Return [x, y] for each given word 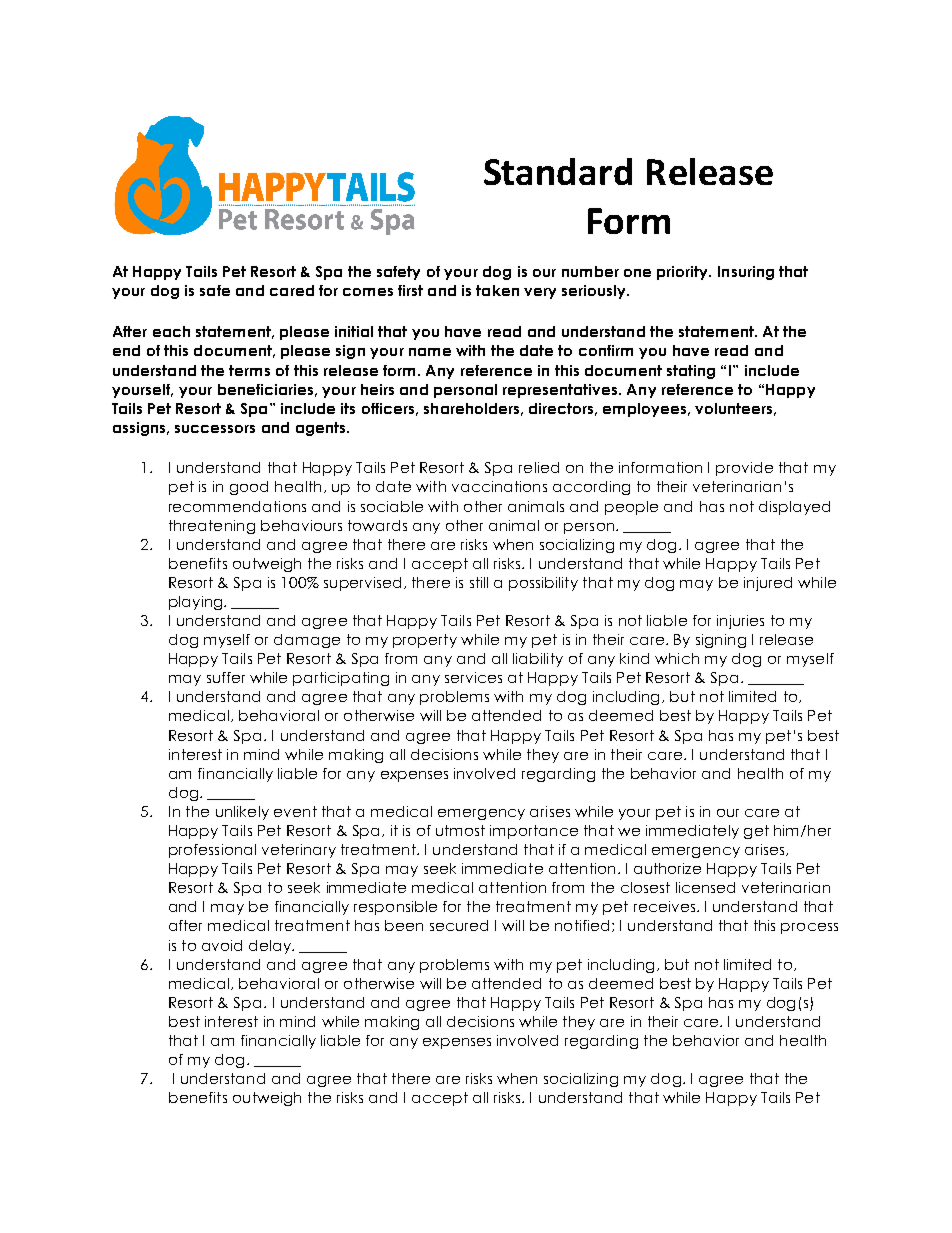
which [677, 658]
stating [691, 372]
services [473, 677]
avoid [222, 945]
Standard [558, 171]
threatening [212, 527]
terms [249, 370]
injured [768, 584]
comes [368, 292]
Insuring [746, 273]
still [479, 582]
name [430, 352]
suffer [226, 677]
